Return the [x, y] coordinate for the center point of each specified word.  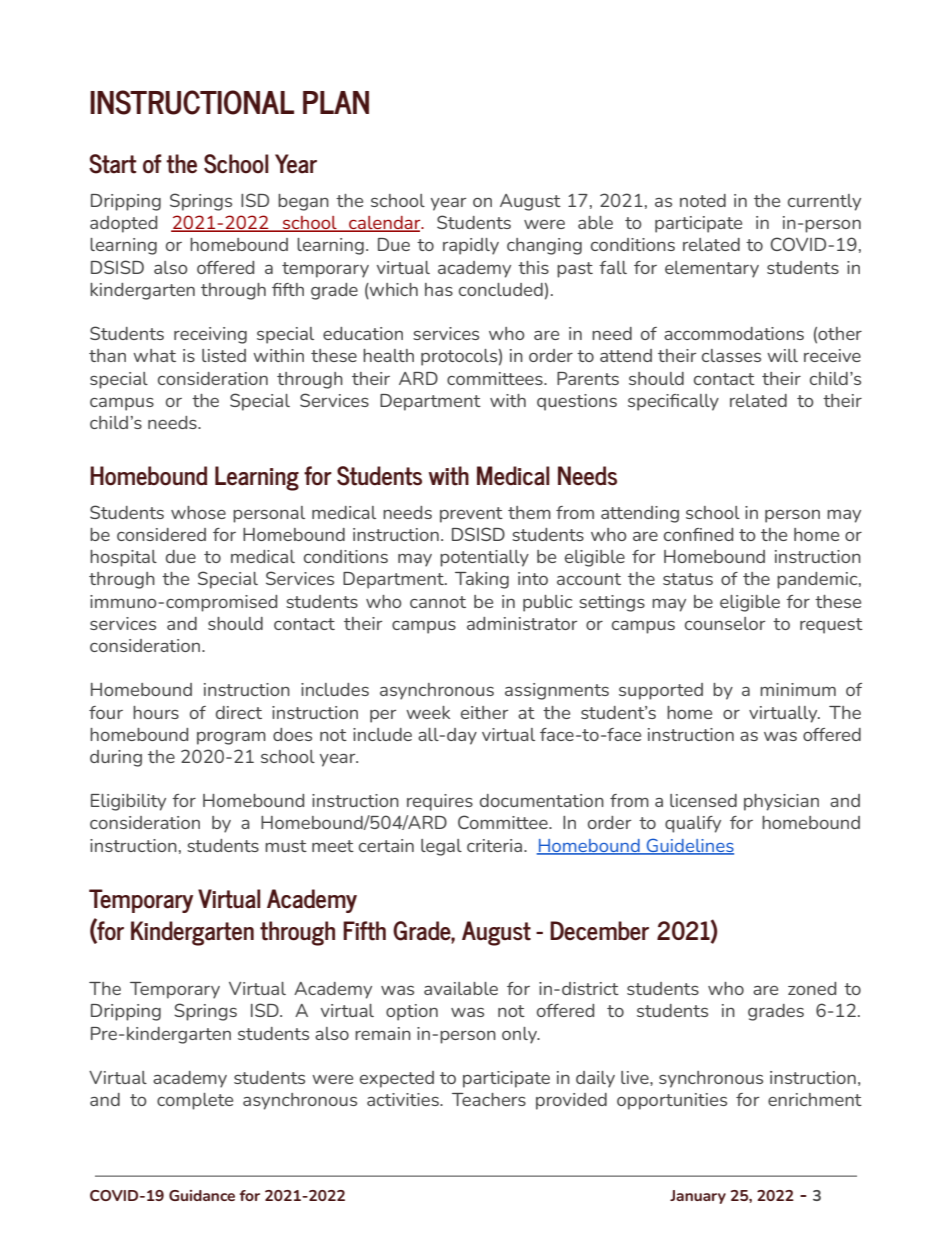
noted [703, 200]
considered [161, 534]
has [439, 289]
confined [698, 534]
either [484, 712]
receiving [210, 335]
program [231, 738]
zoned [812, 988]
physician [781, 802]
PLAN [336, 102]
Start [112, 164]
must [286, 846]
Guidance [202, 1195]
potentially [484, 558]
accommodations [734, 333]
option [412, 1012]
